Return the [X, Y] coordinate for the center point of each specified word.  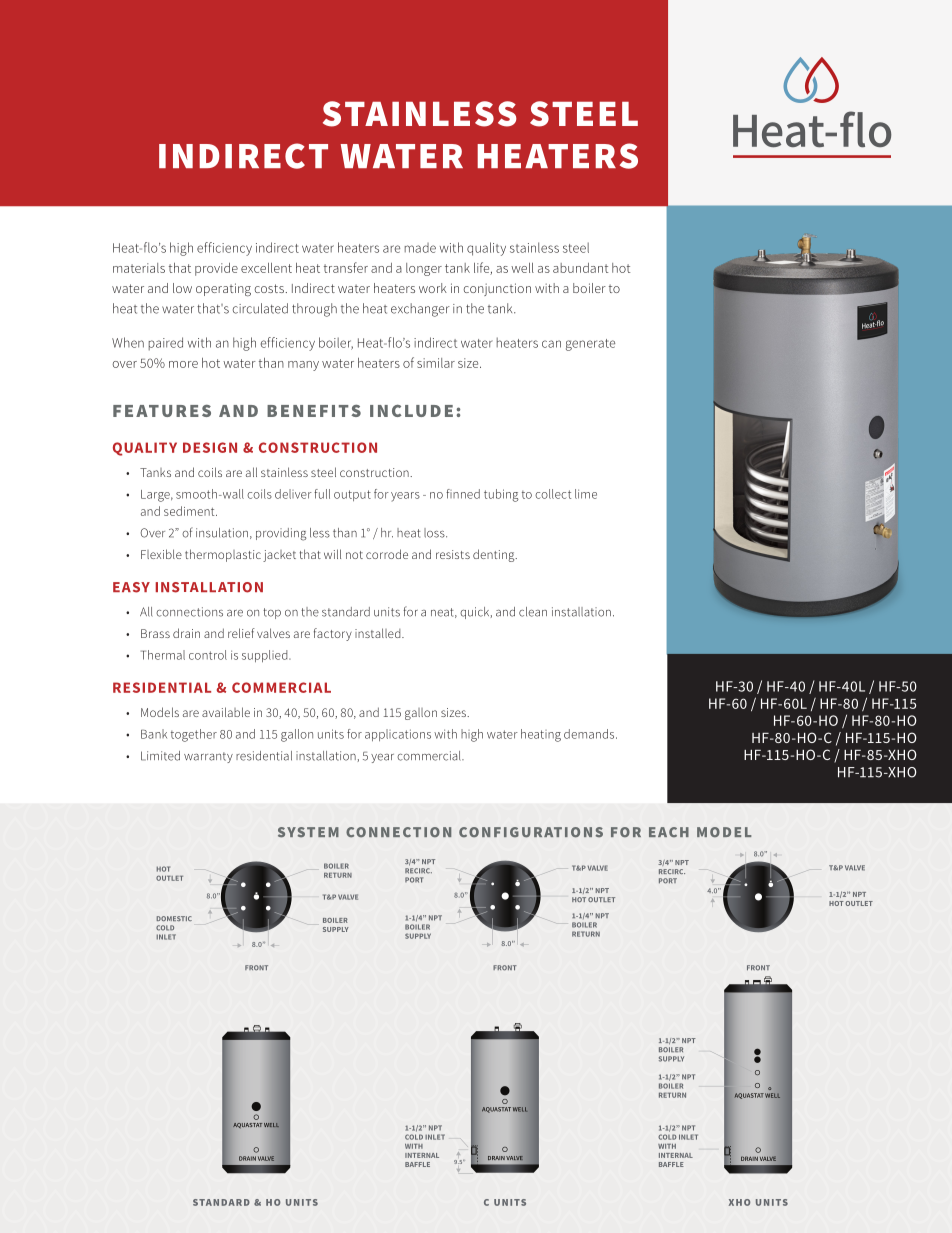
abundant [580, 268]
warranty [208, 757]
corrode [387, 554]
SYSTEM [308, 832]
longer [424, 269]
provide [216, 269]
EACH [669, 832]
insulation [222, 533]
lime [586, 494]
